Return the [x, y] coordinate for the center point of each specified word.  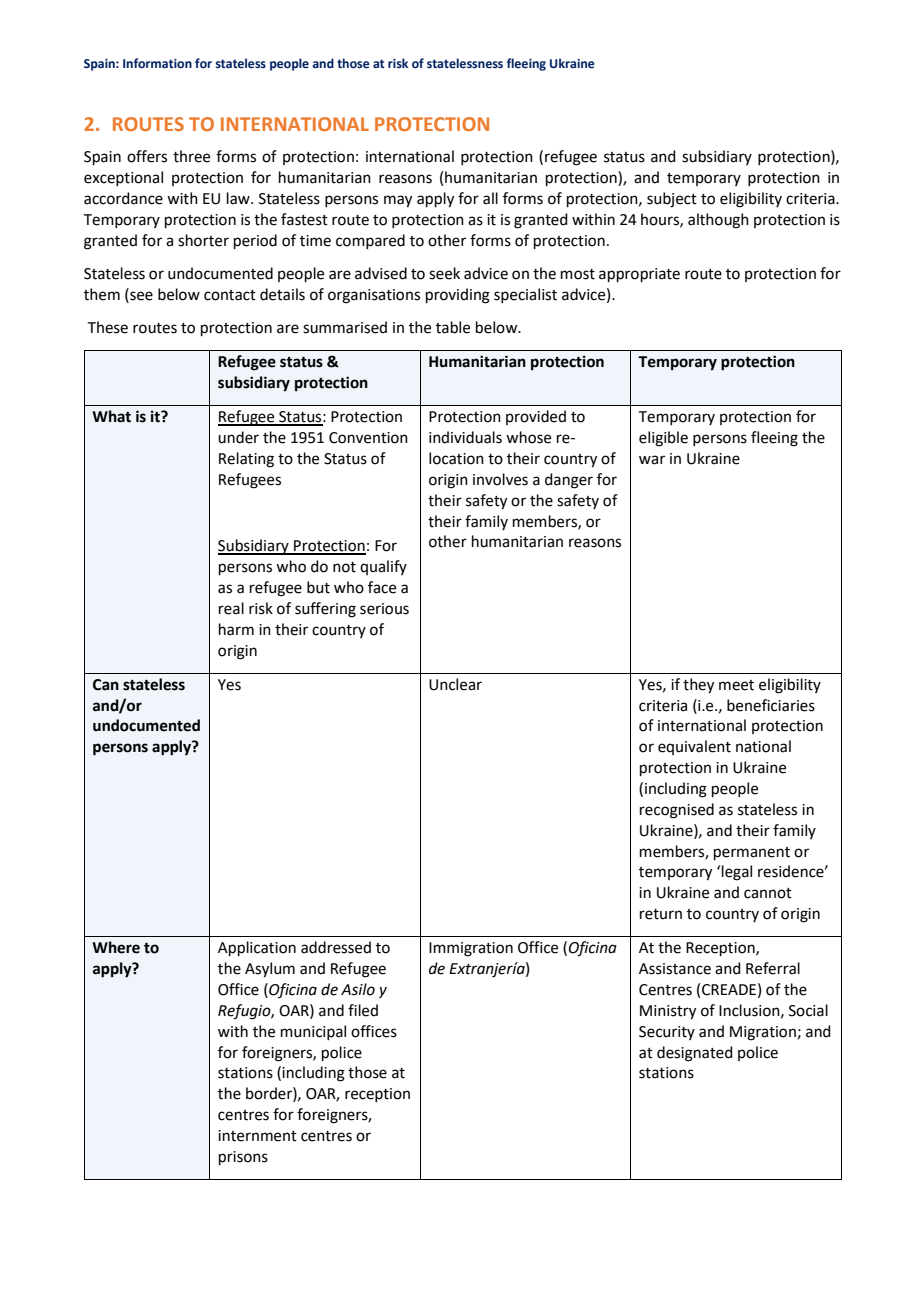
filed [363, 1010]
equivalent [694, 747]
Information [157, 63]
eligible [663, 439]
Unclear [455, 684]
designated [695, 1054]
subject [672, 200]
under [238, 437]
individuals [465, 437]
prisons [243, 1158]
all [490, 198]
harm [236, 629]
